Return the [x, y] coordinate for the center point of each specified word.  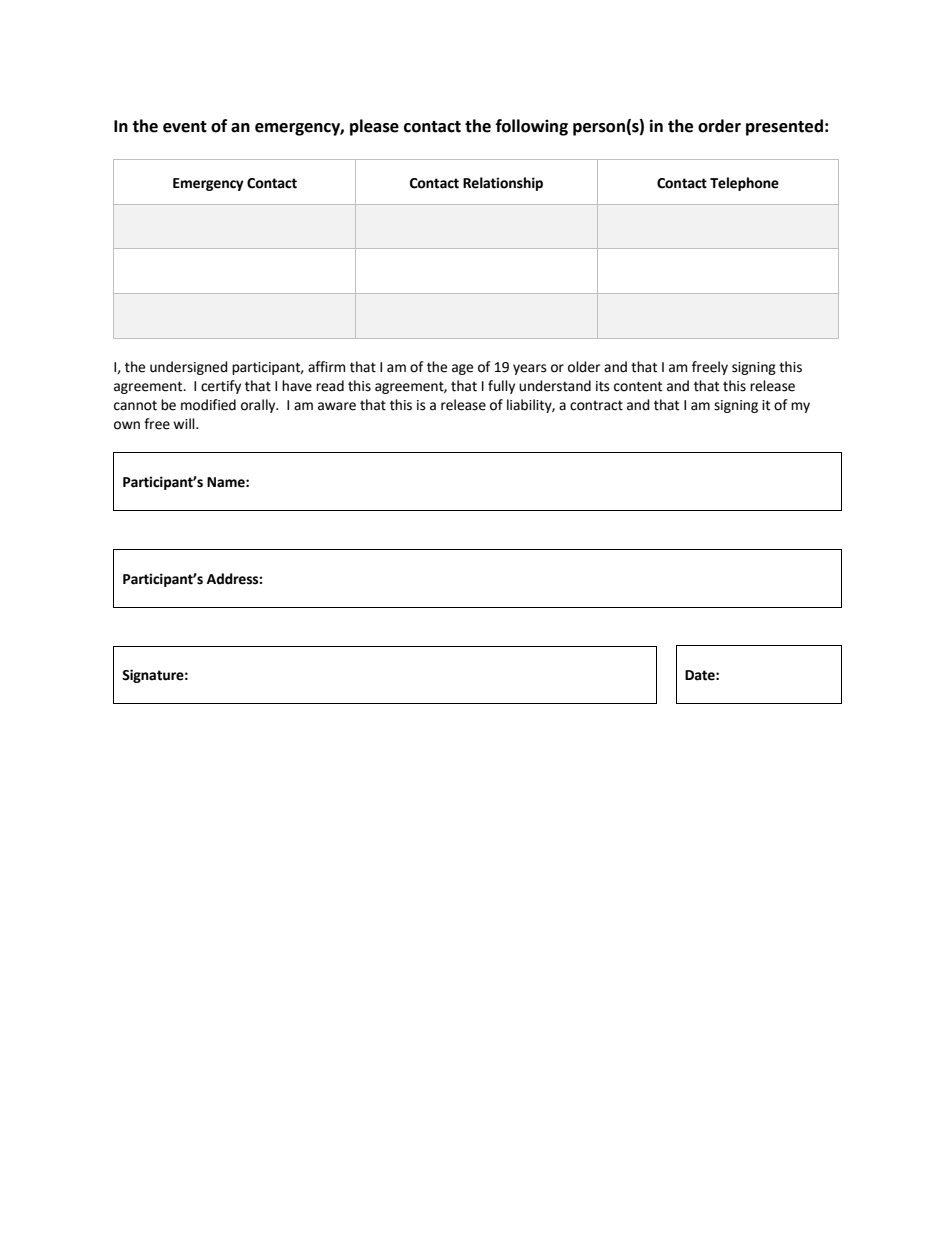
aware [337, 406]
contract [596, 405]
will [185, 423]
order [719, 126]
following [532, 127]
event [185, 127]
